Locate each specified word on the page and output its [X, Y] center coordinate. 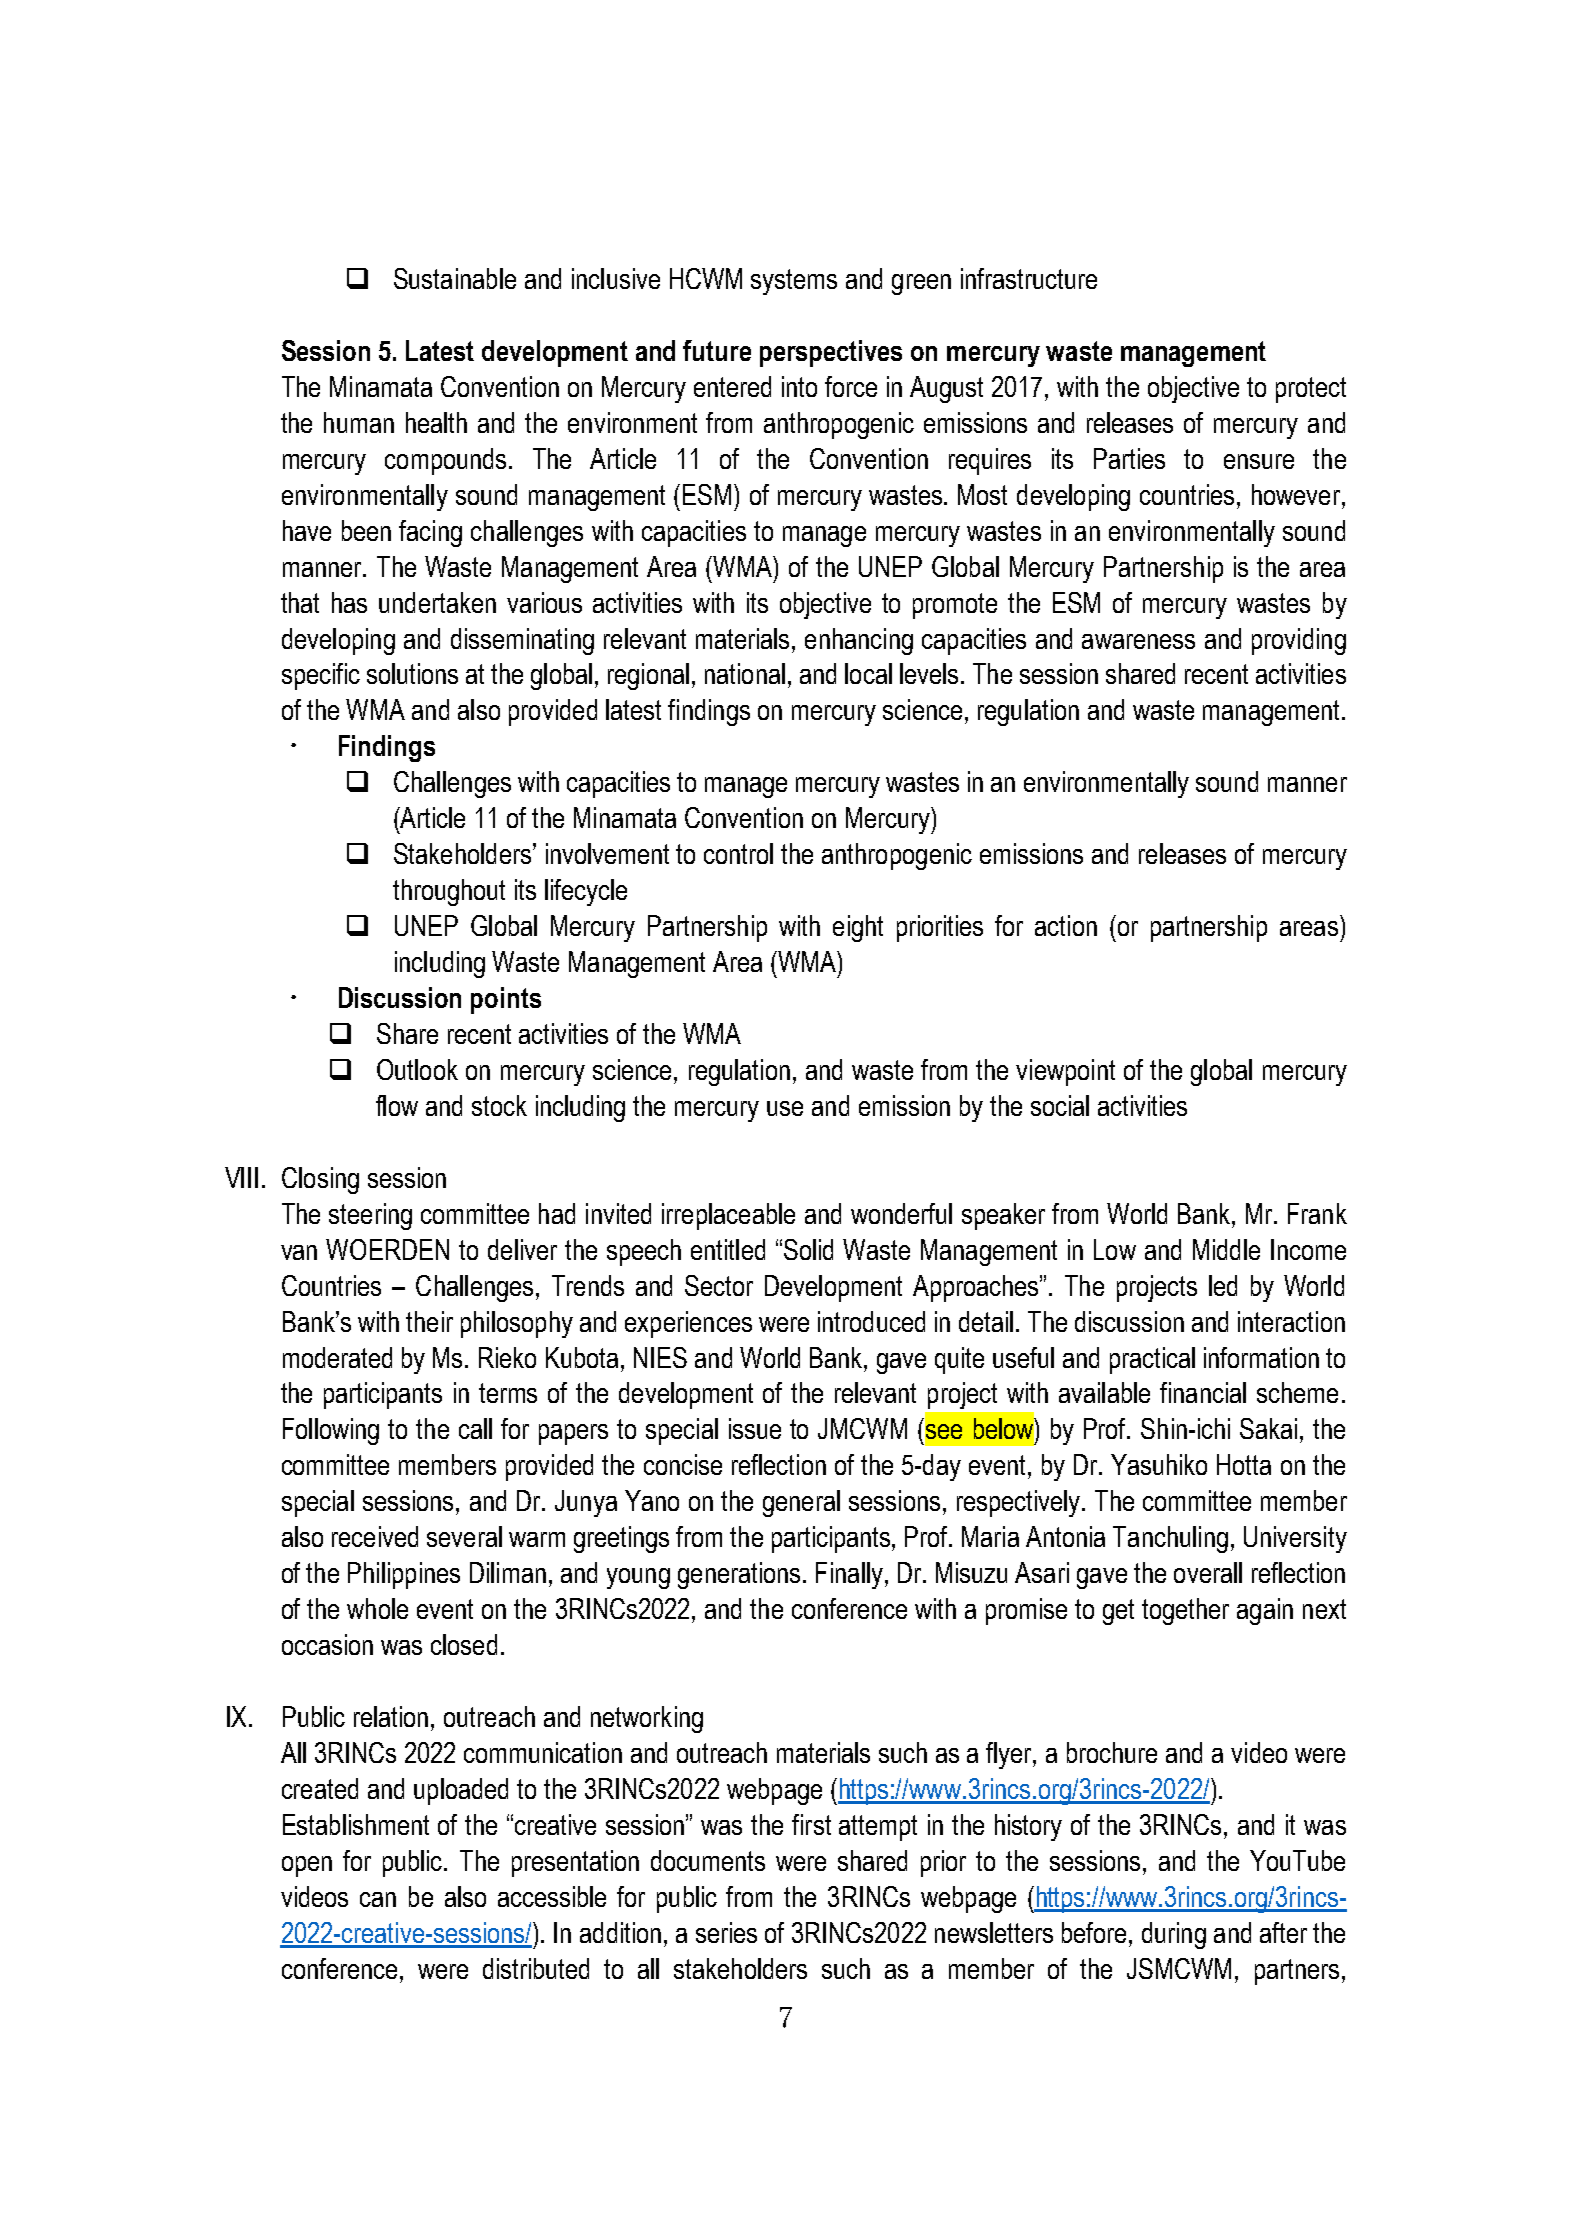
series [726, 1932]
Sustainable [455, 278]
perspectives [831, 353]
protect [1311, 390]
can [378, 1899]
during [1174, 1935]
